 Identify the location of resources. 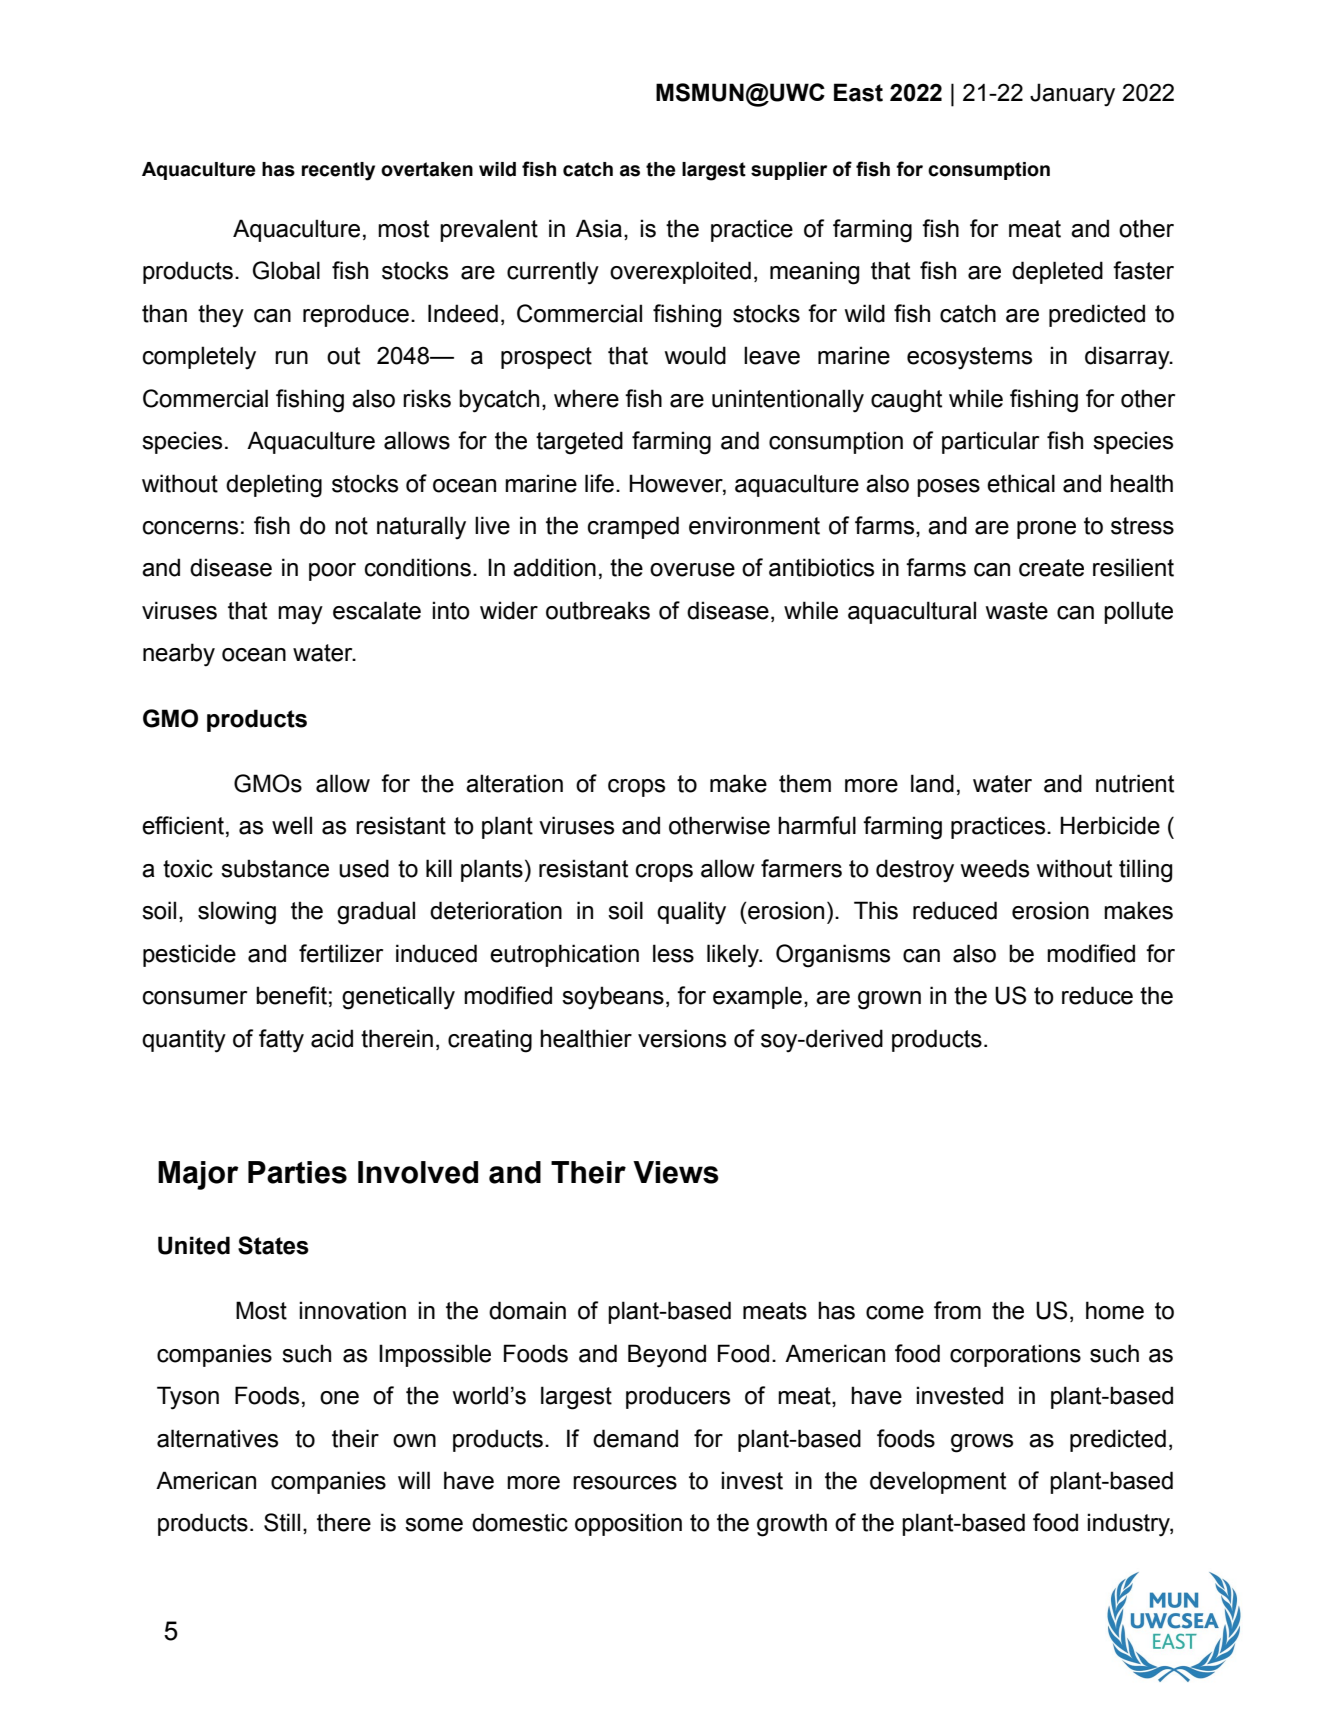
(625, 1483).
